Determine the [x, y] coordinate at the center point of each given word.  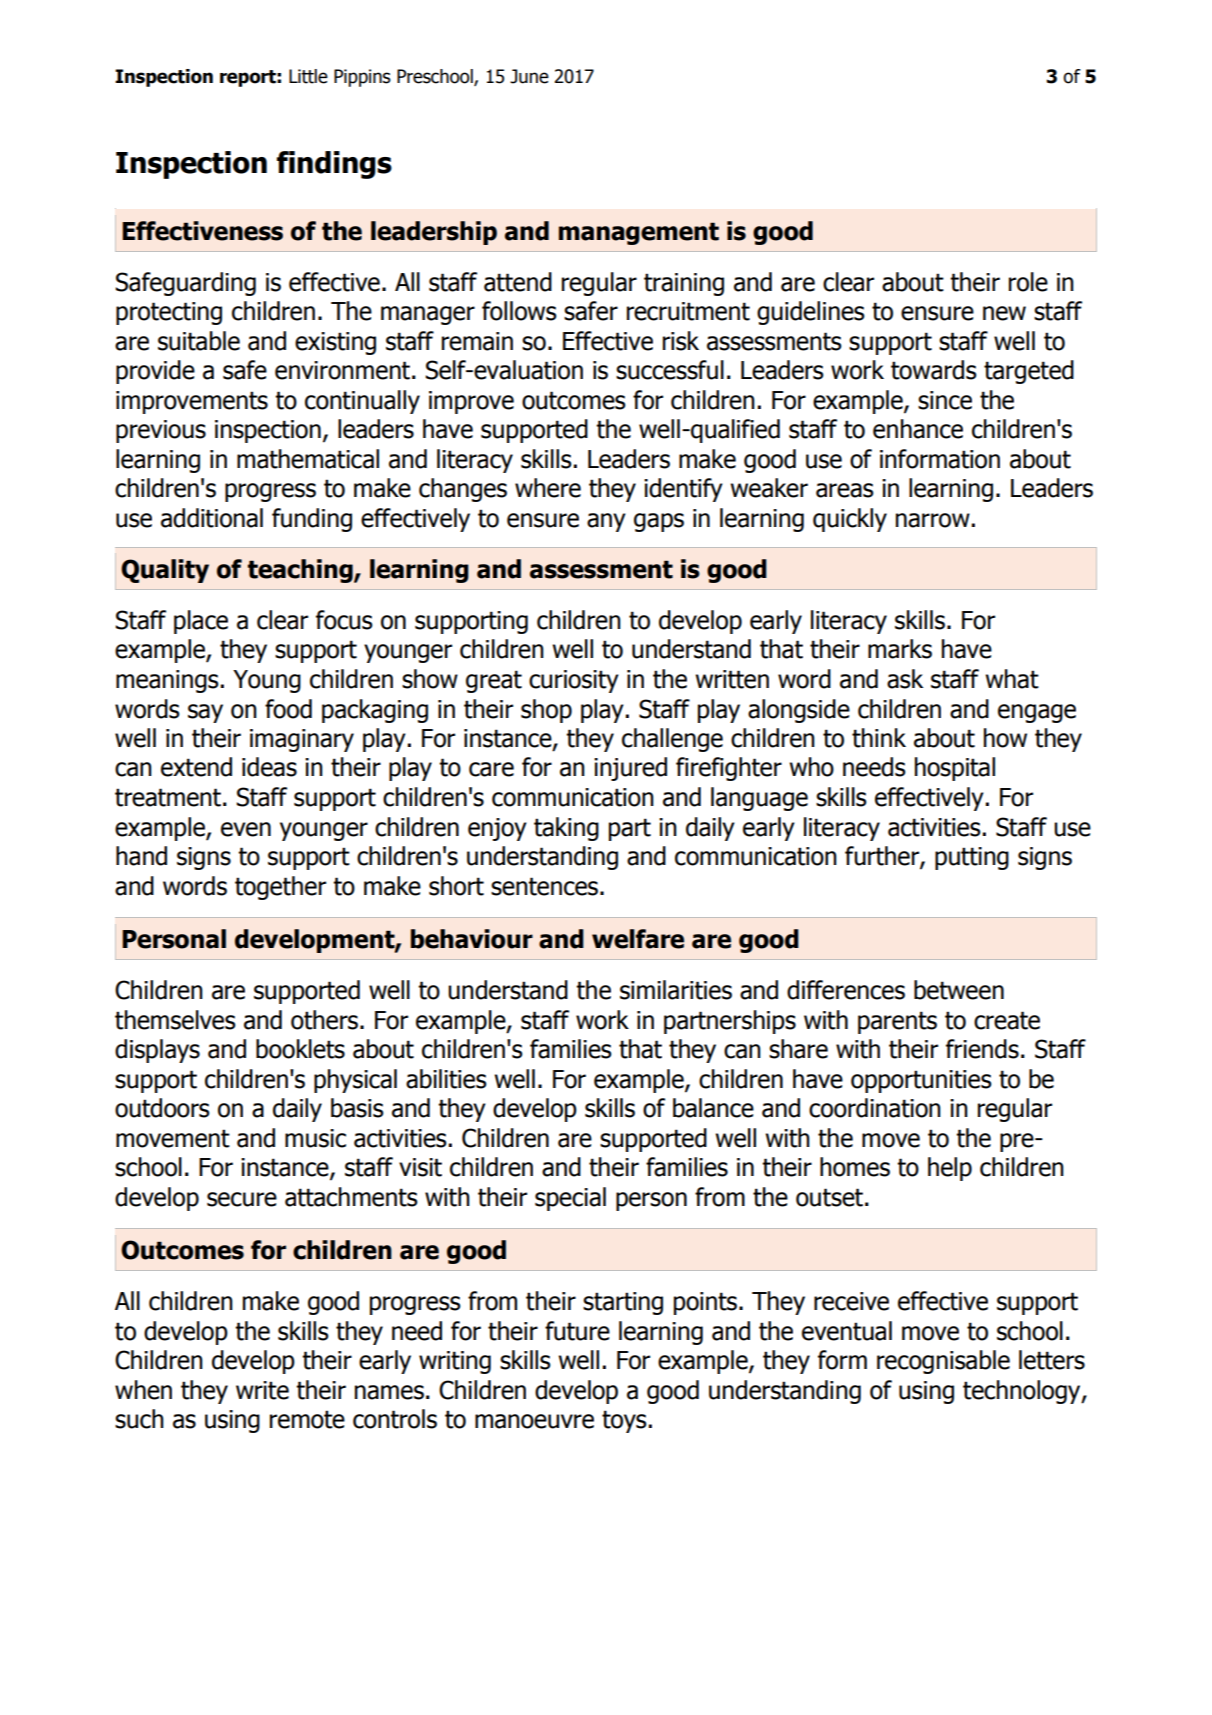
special [570, 1199]
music [315, 1138]
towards [934, 370]
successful [670, 370]
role [1028, 282]
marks [900, 649]
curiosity [574, 681]
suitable [199, 341]
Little [308, 76]
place [201, 622]
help [950, 1169]
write [262, 1390]
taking [566, 829]
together [280, 888]
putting [972, 858]
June [529, 76]
